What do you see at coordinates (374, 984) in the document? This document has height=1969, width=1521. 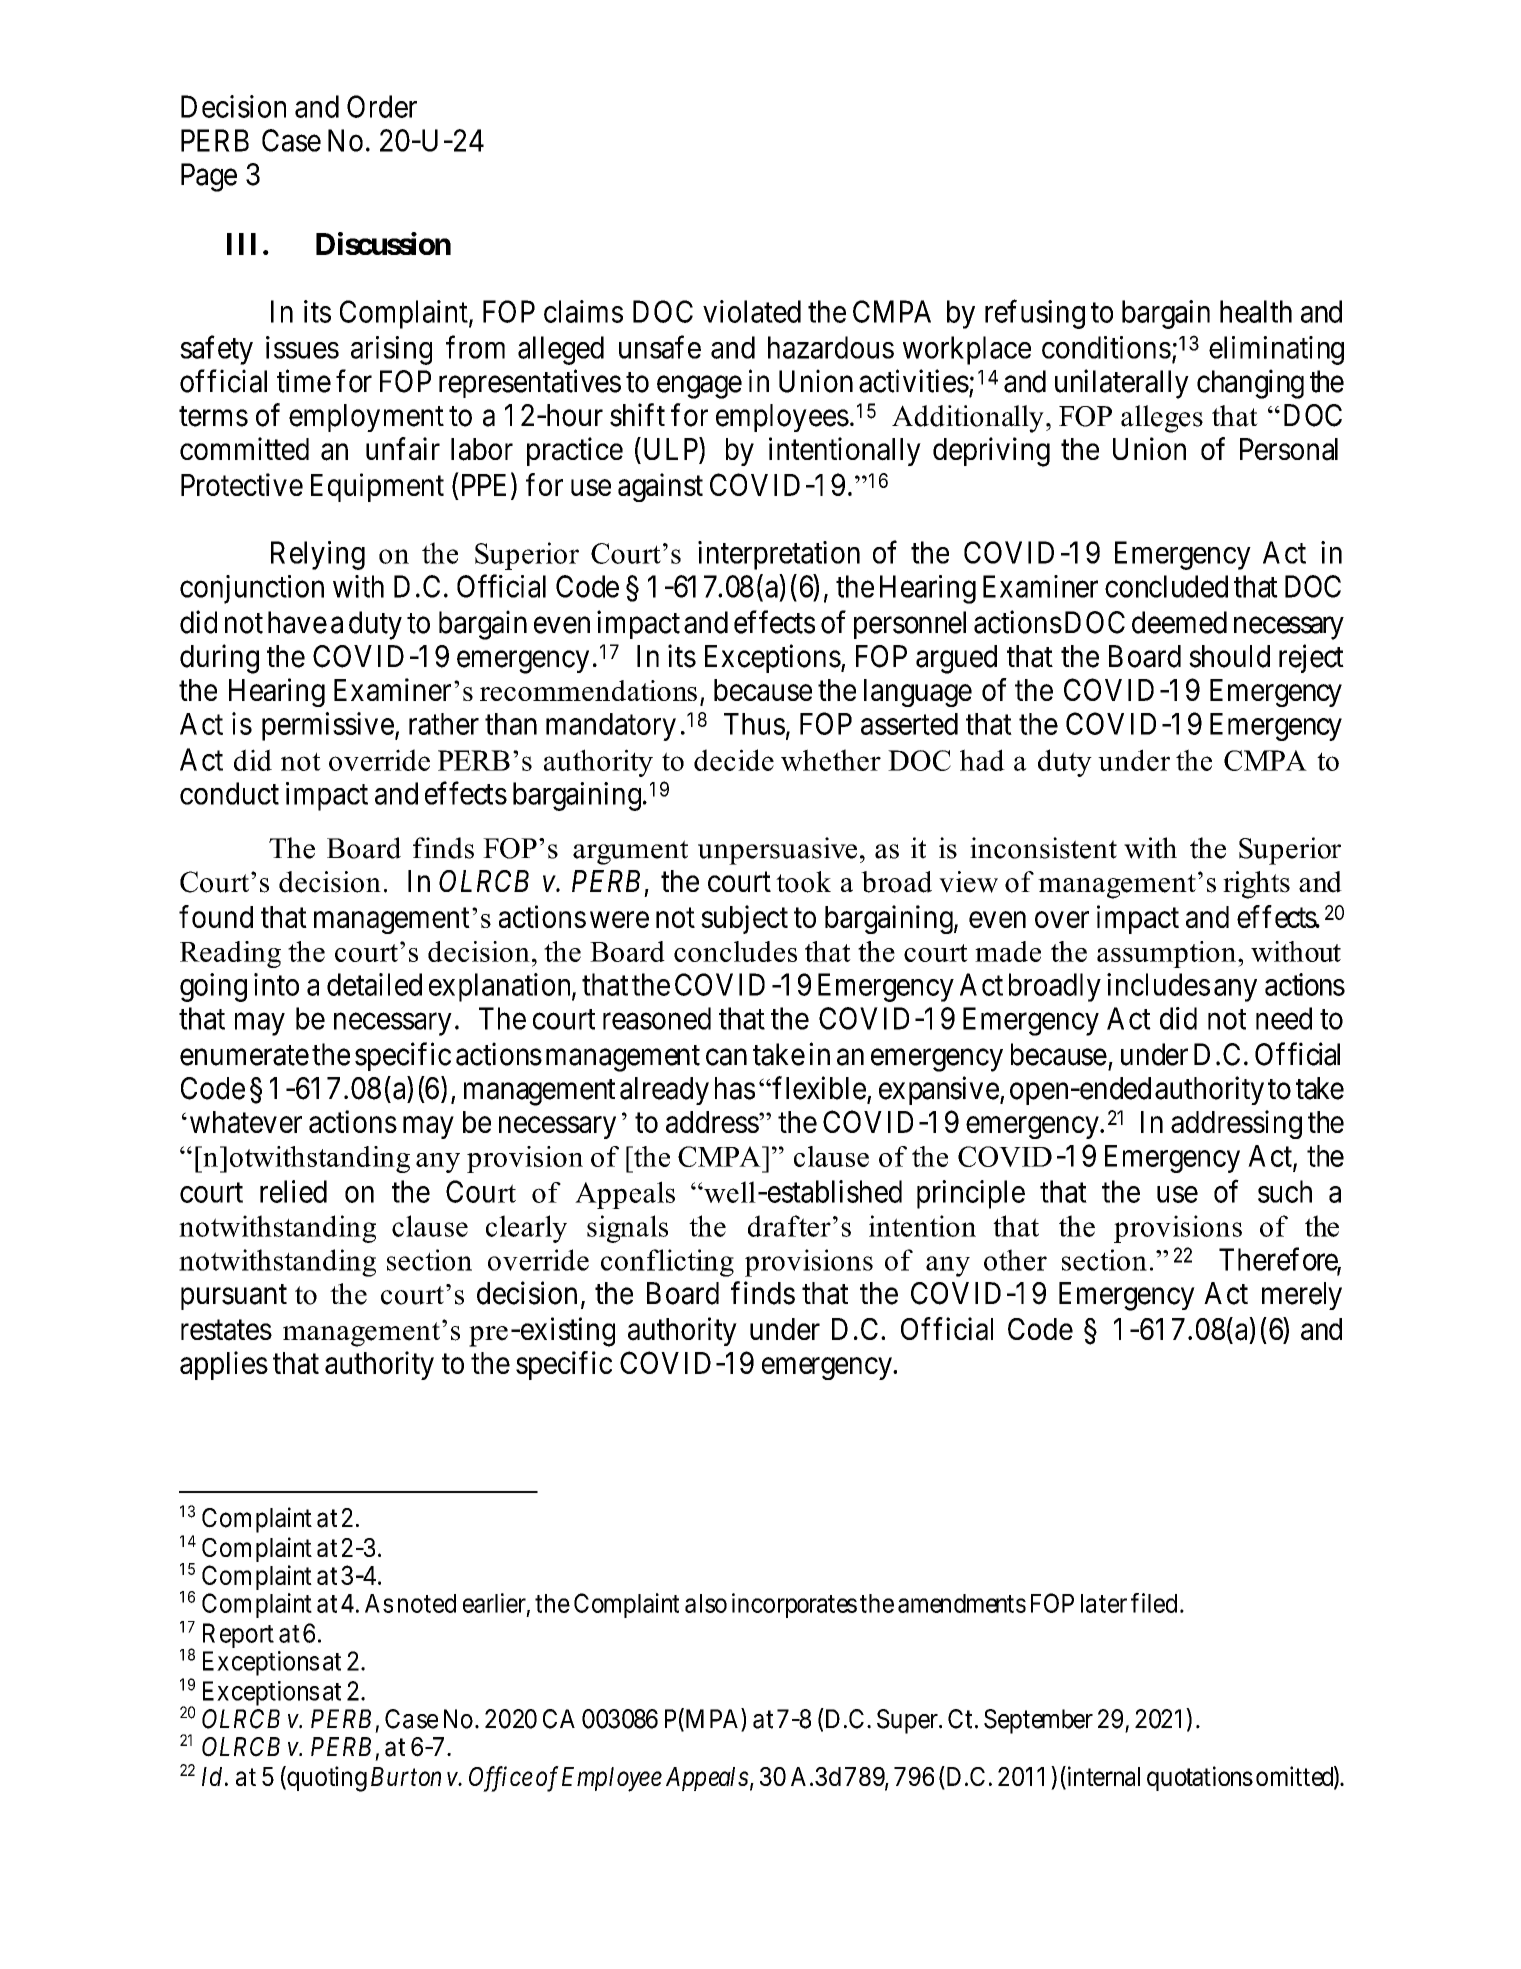 I see `detailed` at bounding box center [374, 984].
